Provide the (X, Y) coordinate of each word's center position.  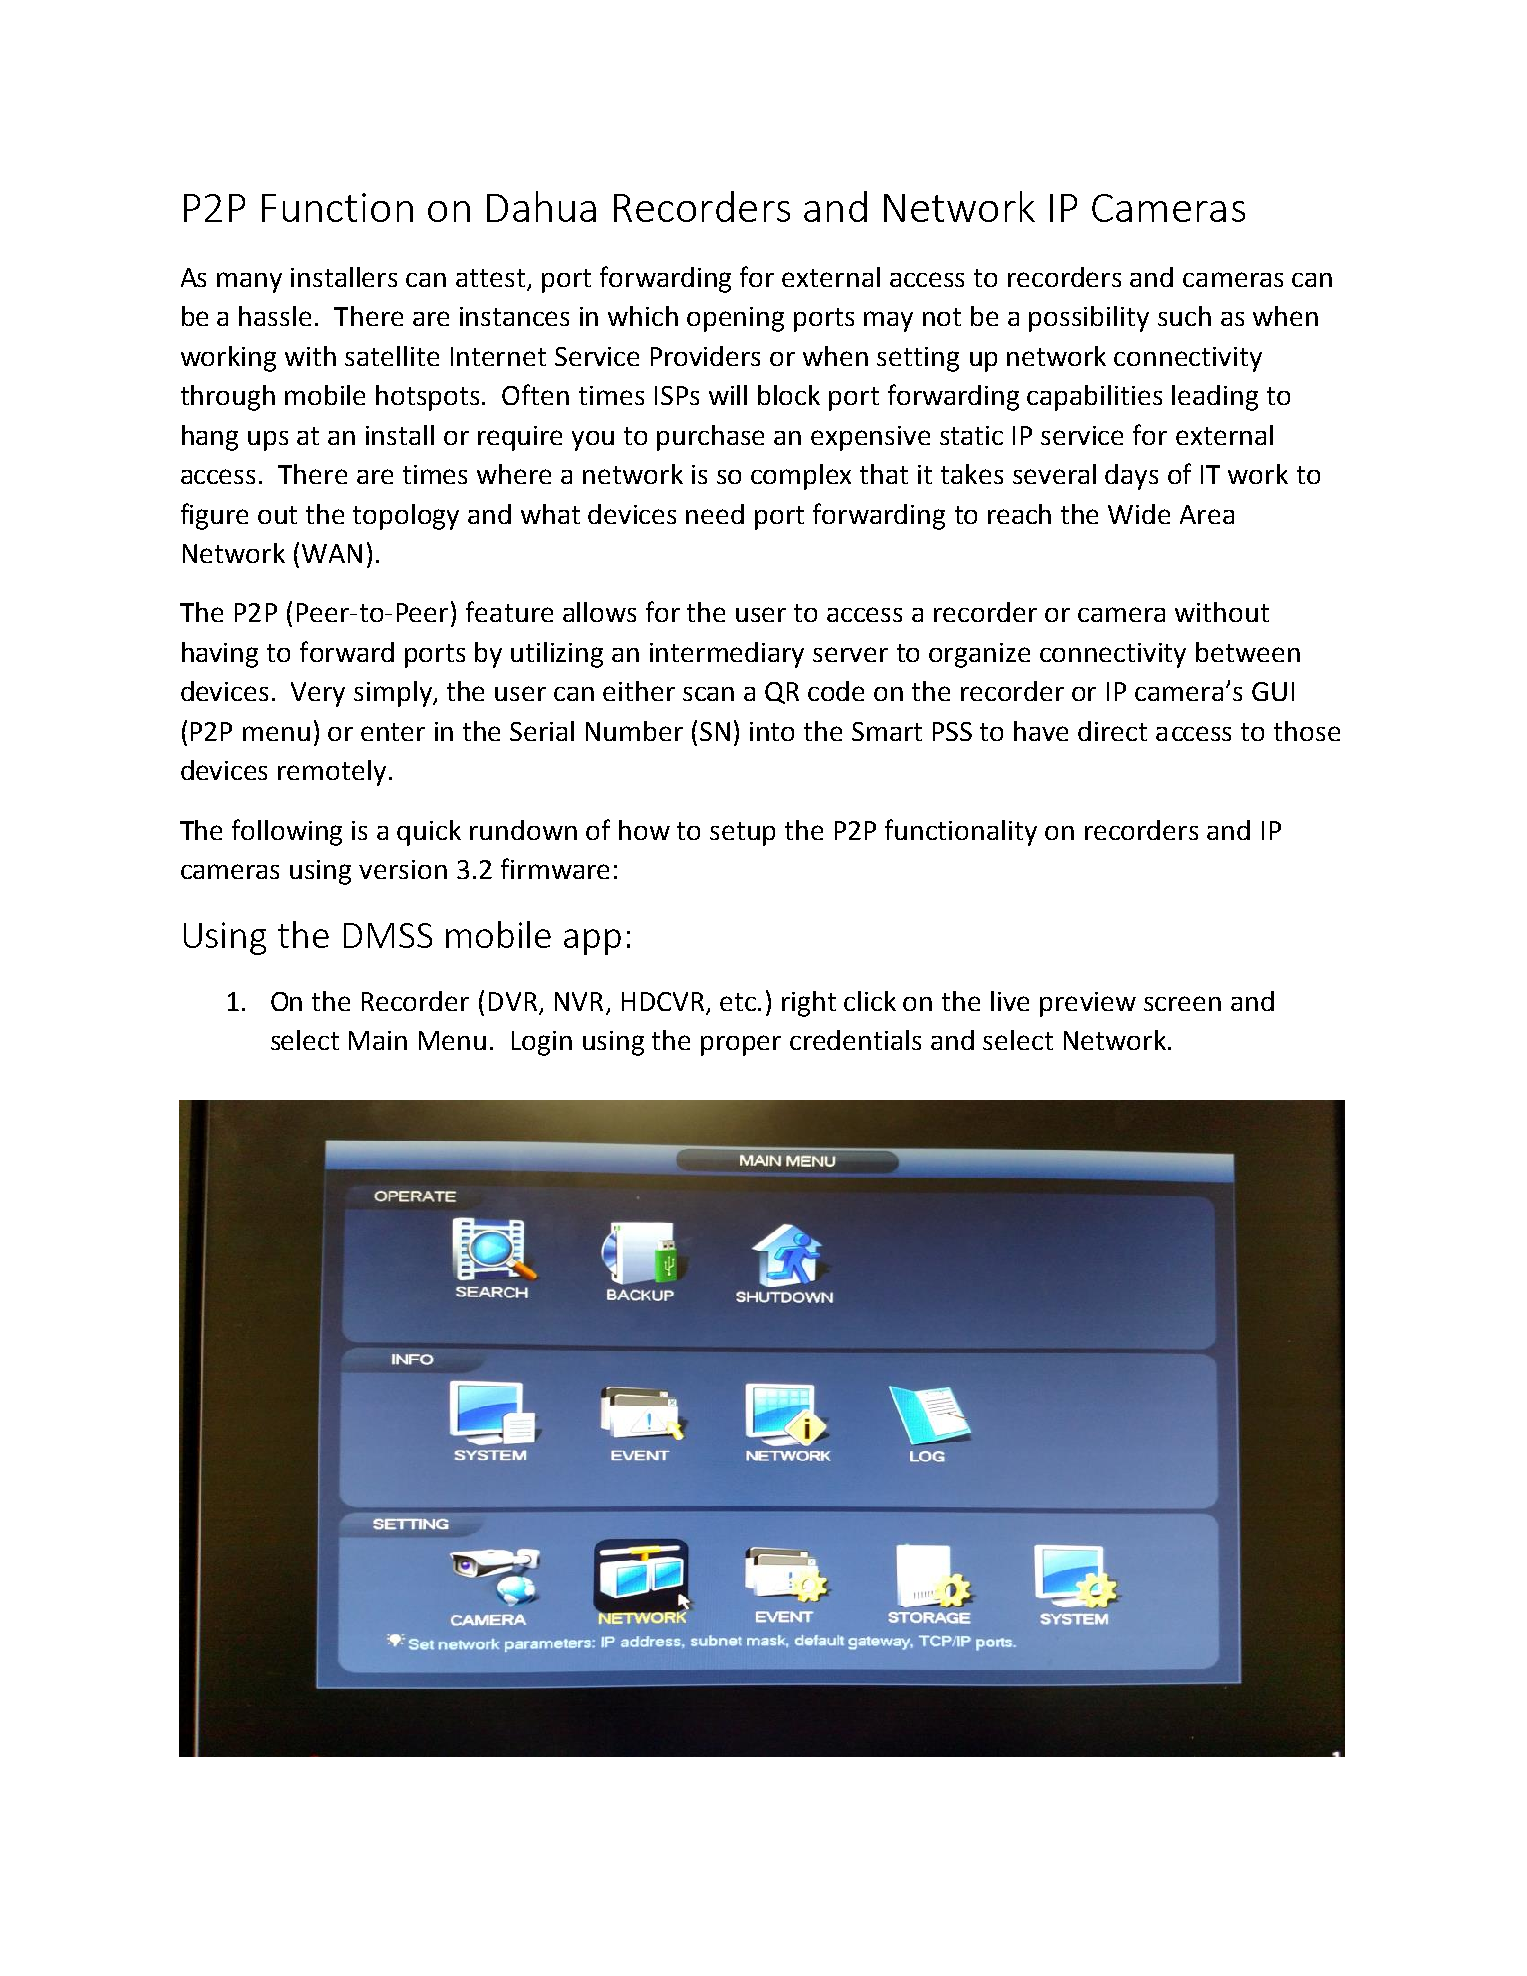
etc (739, 1002)
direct (1112, 731)
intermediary (727, 655)
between (1248, 652)
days (1131, 477)
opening (735, 319)
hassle (275, 316)
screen (1182, 1003)
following (287, 832)
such (1184, 316)
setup (742, 834)
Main (378, 1040)
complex (801, 477)
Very (318, 694)
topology (406, 517)
